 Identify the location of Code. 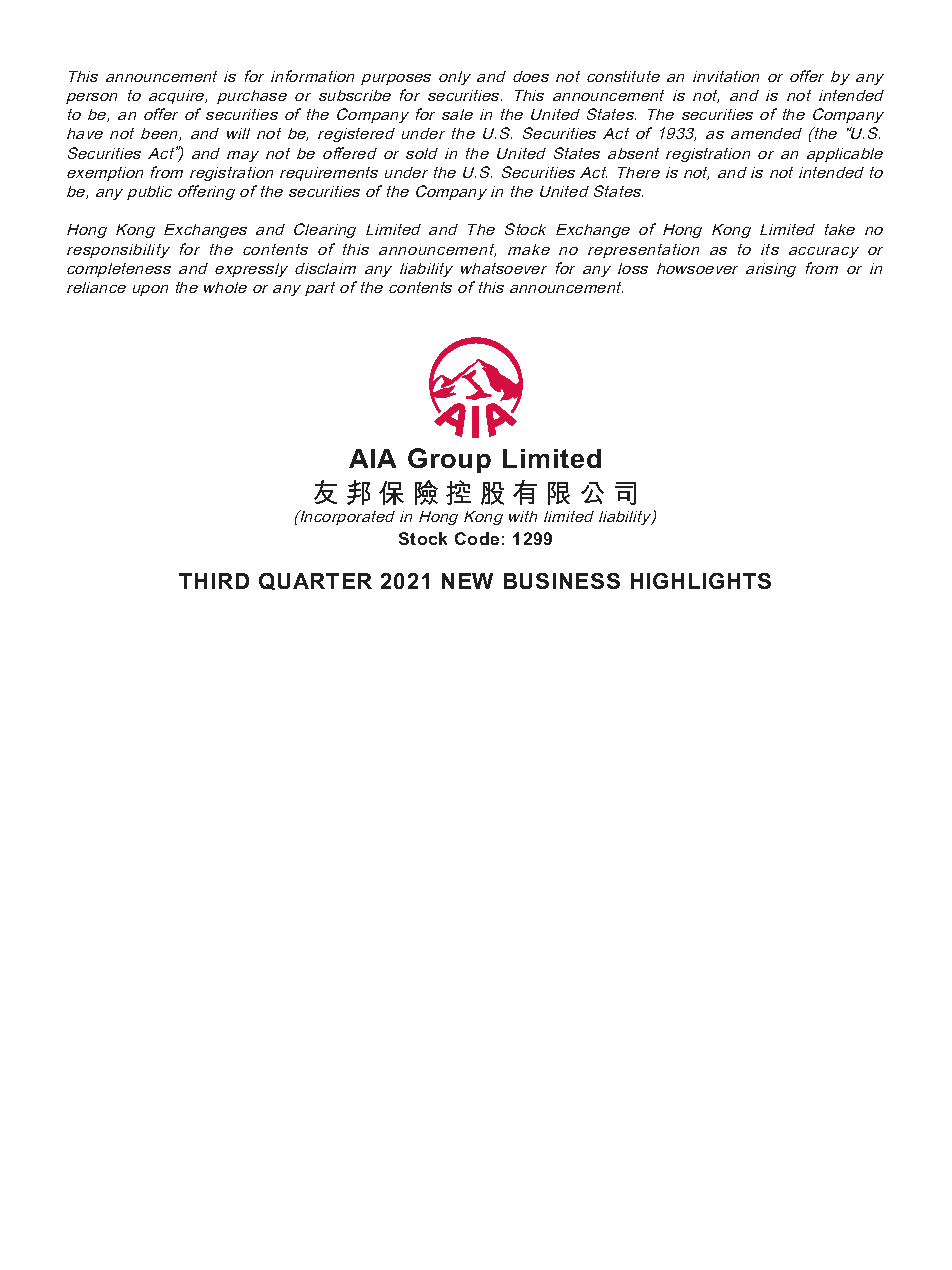
(477, 538).
